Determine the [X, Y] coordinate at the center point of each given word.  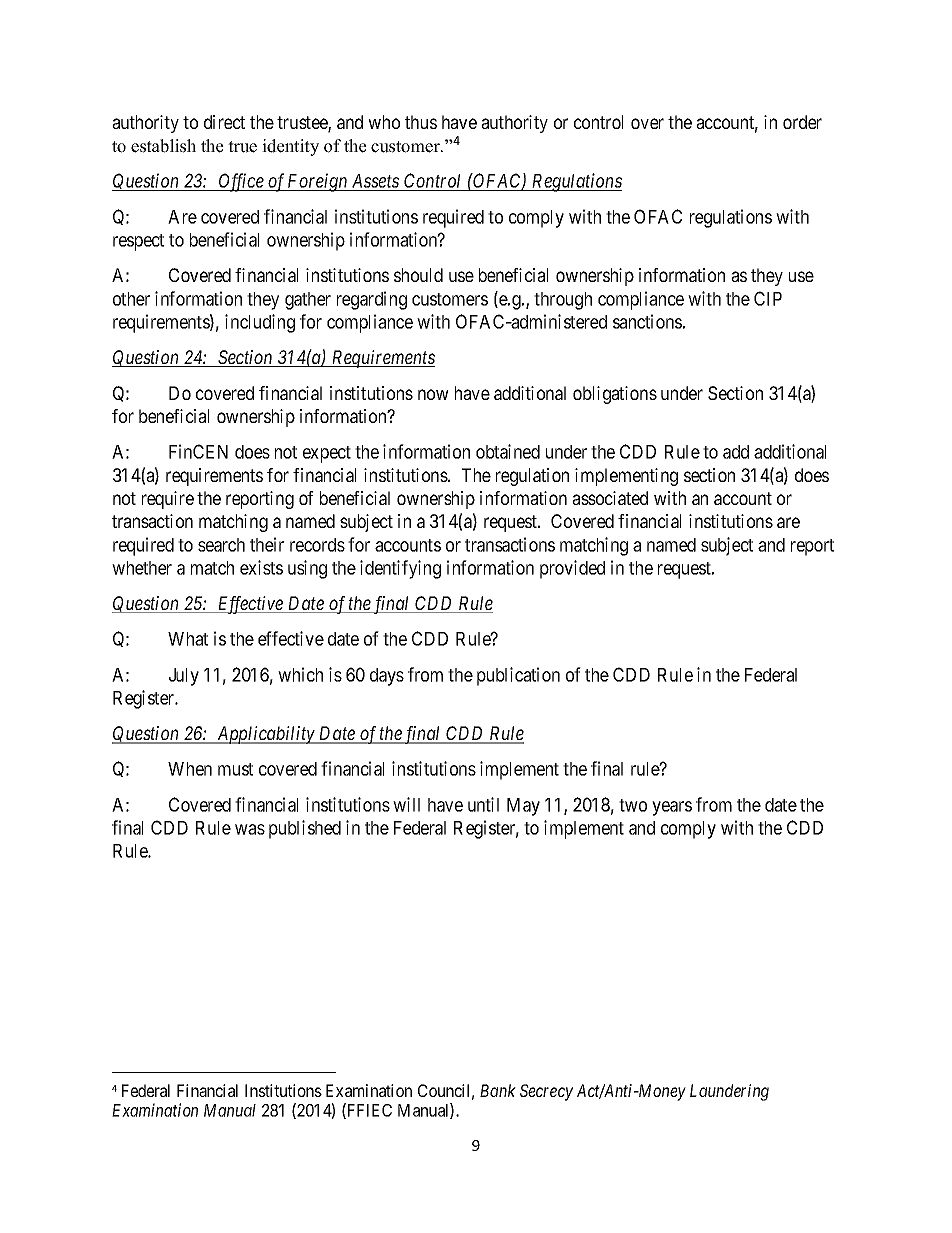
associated [610, 498]
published [305, 829]
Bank [498, 1090]
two [633, 805]
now [433, 394]
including [260, 323]
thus [421, 122]
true [242, 147]
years [672, 808]
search [221, 545]
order [802, 122]
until [483, 804]
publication [518, 676]
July [184, 677]
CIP [768, 298]
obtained [508, 451]
